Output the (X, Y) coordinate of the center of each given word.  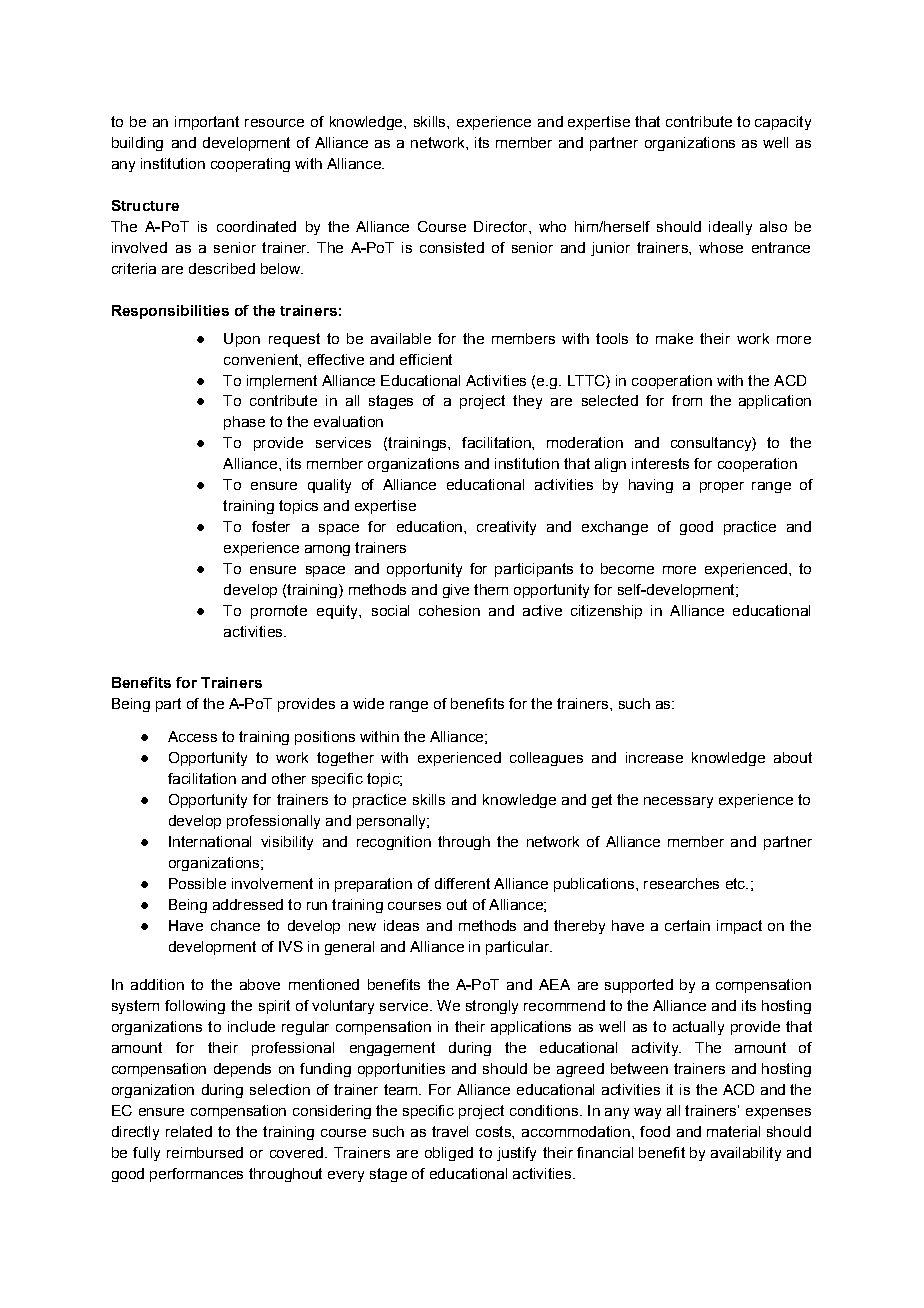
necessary (678, 802)
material (733, 1131)
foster (271, 526)
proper (722, 487)
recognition (394, 843)
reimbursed (205, 1152)
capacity (783, 123)
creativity (506, 528)
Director (502, 226)
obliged (449, 1154)
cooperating (250, 165)
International (210, 841)
